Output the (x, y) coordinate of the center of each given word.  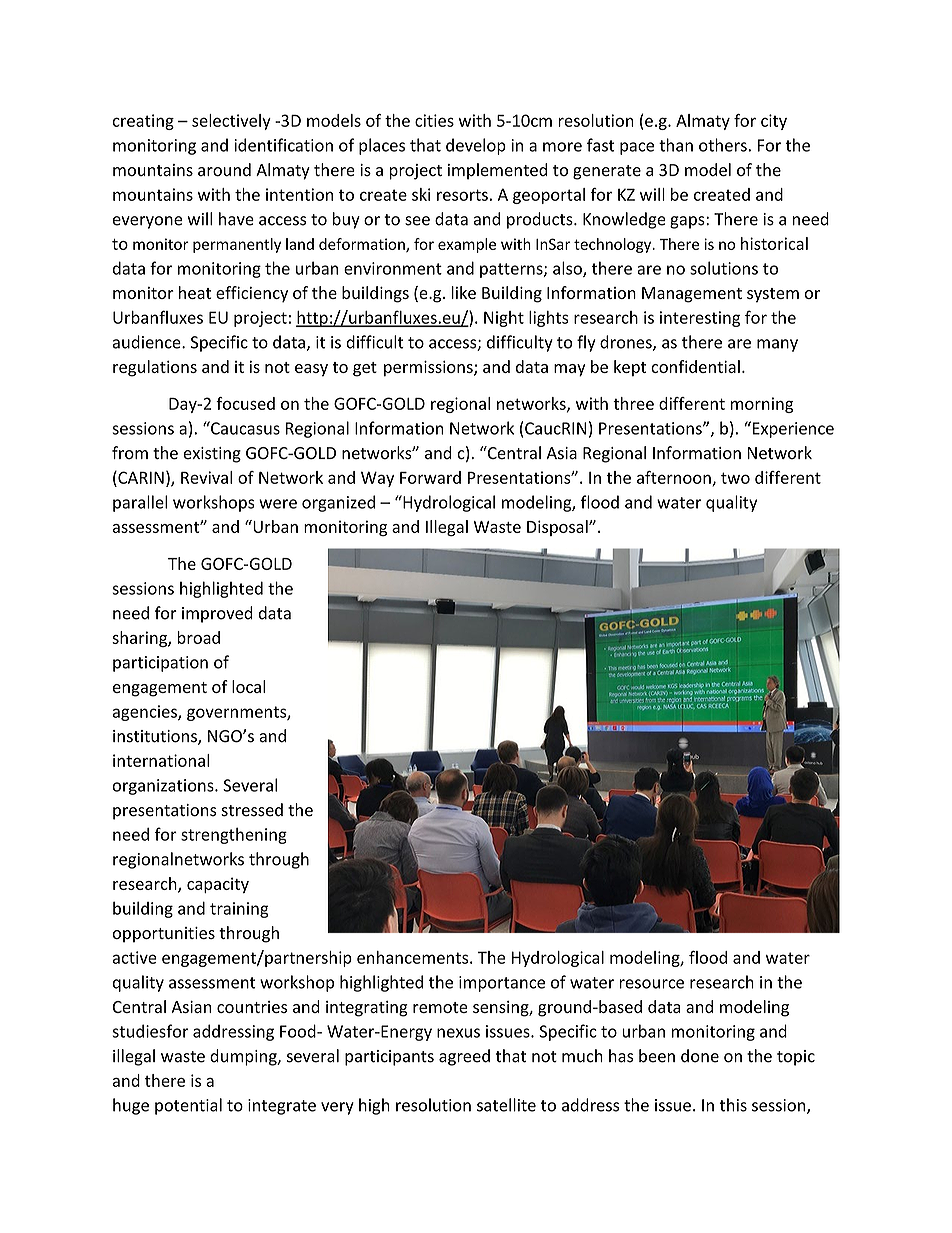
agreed (464, 1057)
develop (476, 146)
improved (217, 614)
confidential (695, 366)
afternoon (675, 478)
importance (502, 984)
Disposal (558, 528)
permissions (429, 368)
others (724, 145)
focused (245, 403)
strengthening (234, 835)
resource (651, 984)
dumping (244, 1057)
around (224, 169)
